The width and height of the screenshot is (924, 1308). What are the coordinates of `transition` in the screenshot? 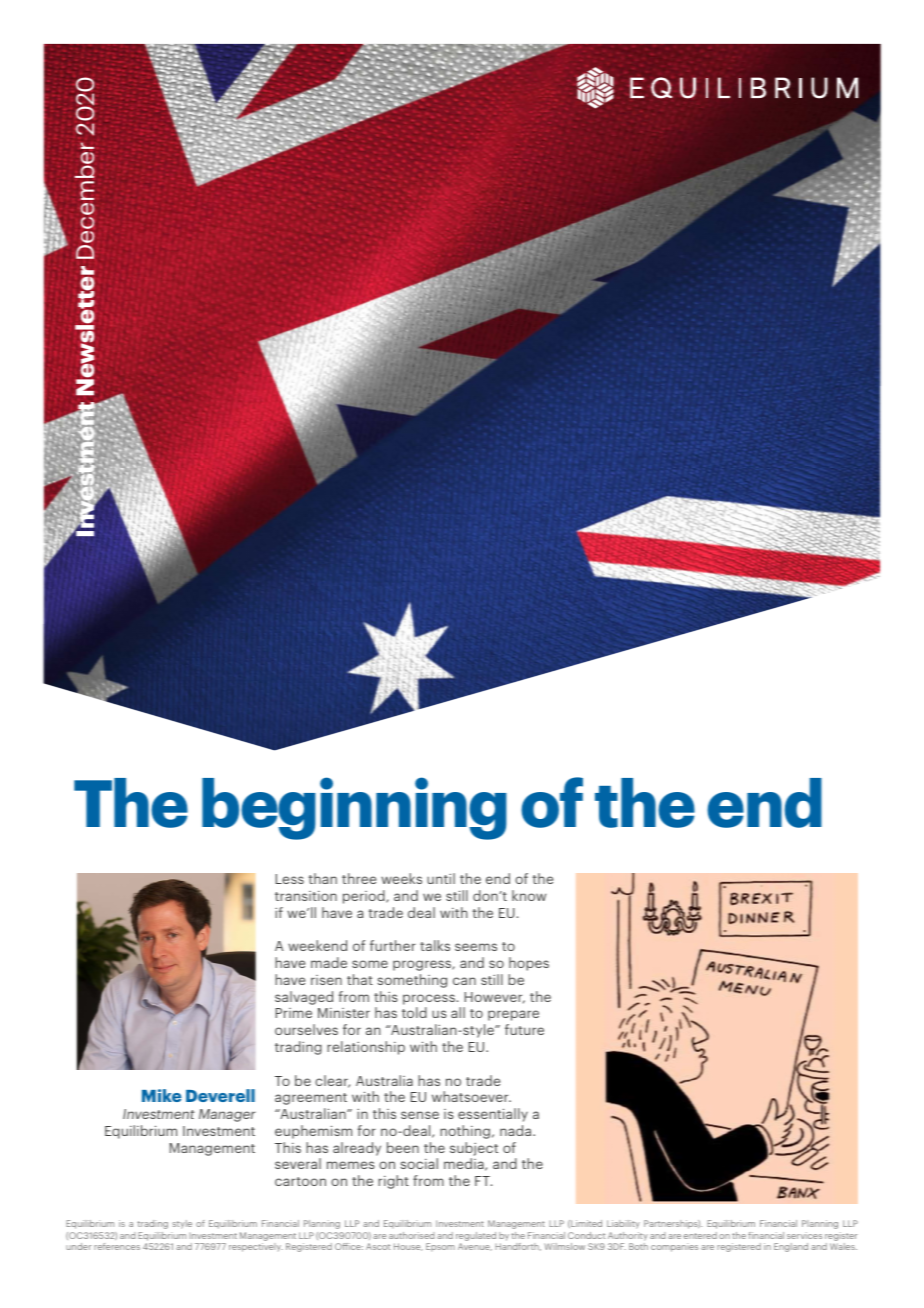 It's located at (306, 896).
